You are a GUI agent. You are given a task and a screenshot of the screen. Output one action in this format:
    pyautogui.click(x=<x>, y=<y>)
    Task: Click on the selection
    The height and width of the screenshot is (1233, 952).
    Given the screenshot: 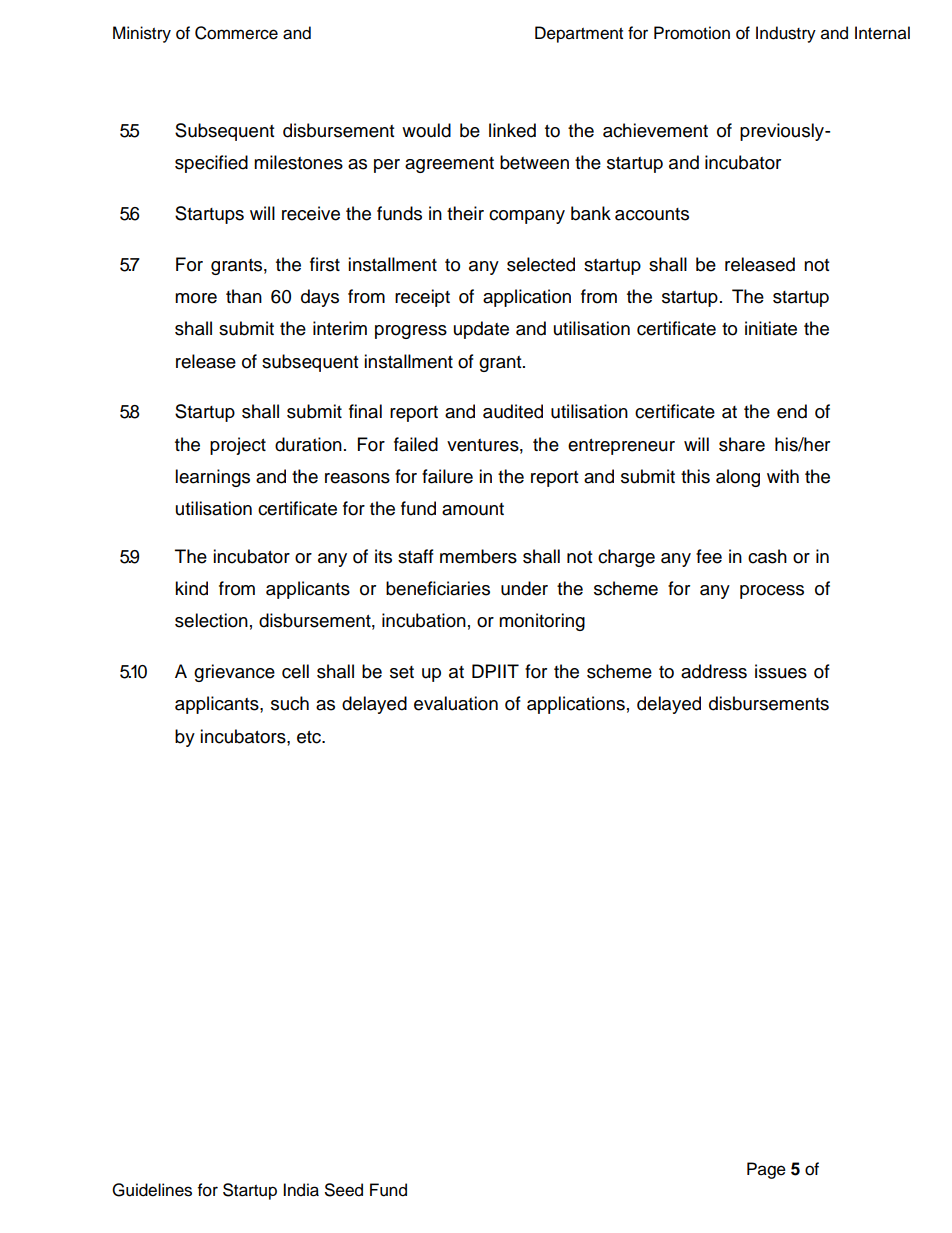 What is the action you would take?
    pyautogui.click(x=211, y=620)
